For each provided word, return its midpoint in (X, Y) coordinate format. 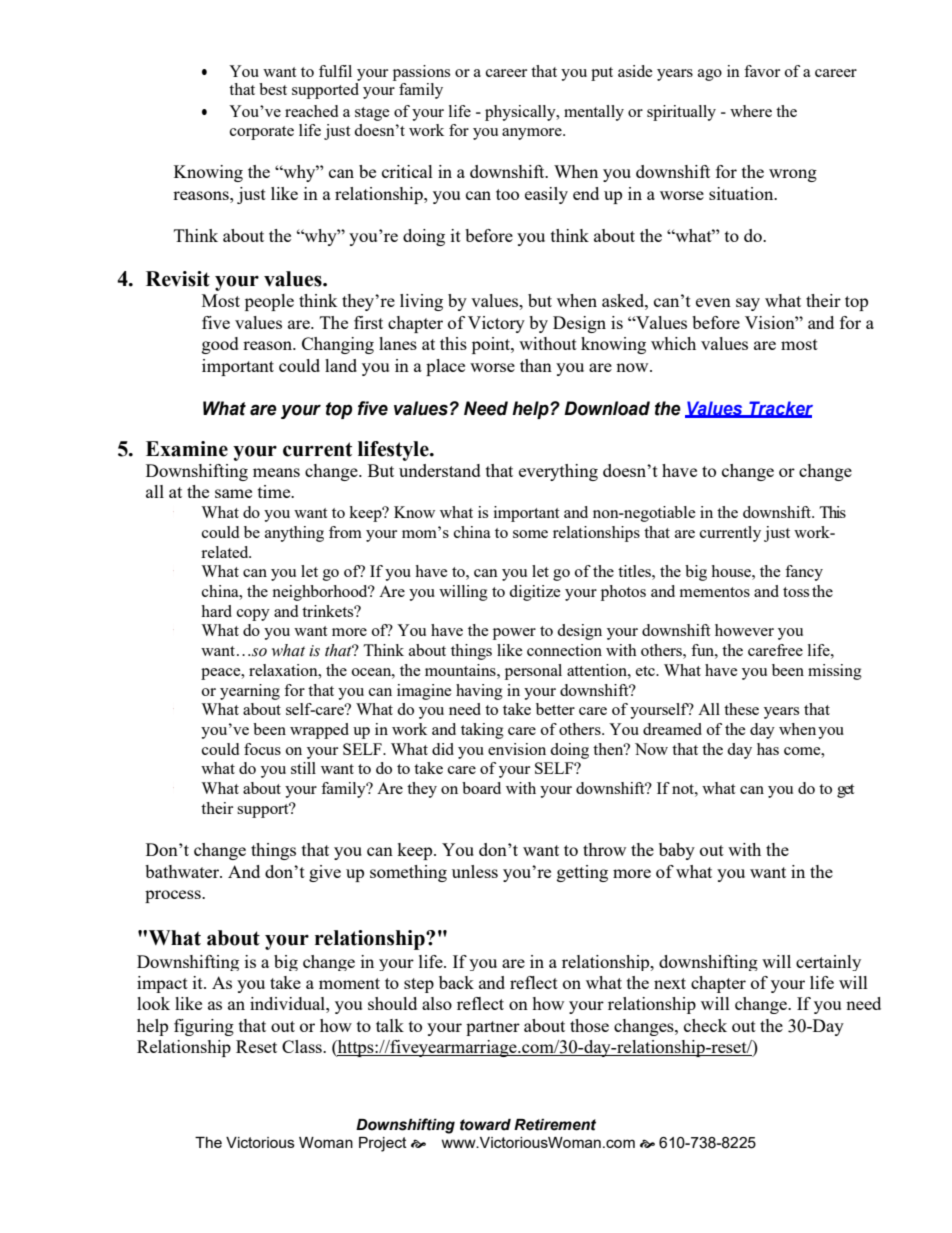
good (220, 345)
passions (421, 73)
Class (303, 1046)
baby (677, 851)
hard (216, 611)
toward (485, 1125)
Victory (496, 324)
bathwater (183, 871)
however (744, 630)
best (273, 89)
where (751, 111)
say (748, 304)
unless (475, 871)
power (514, 634)
